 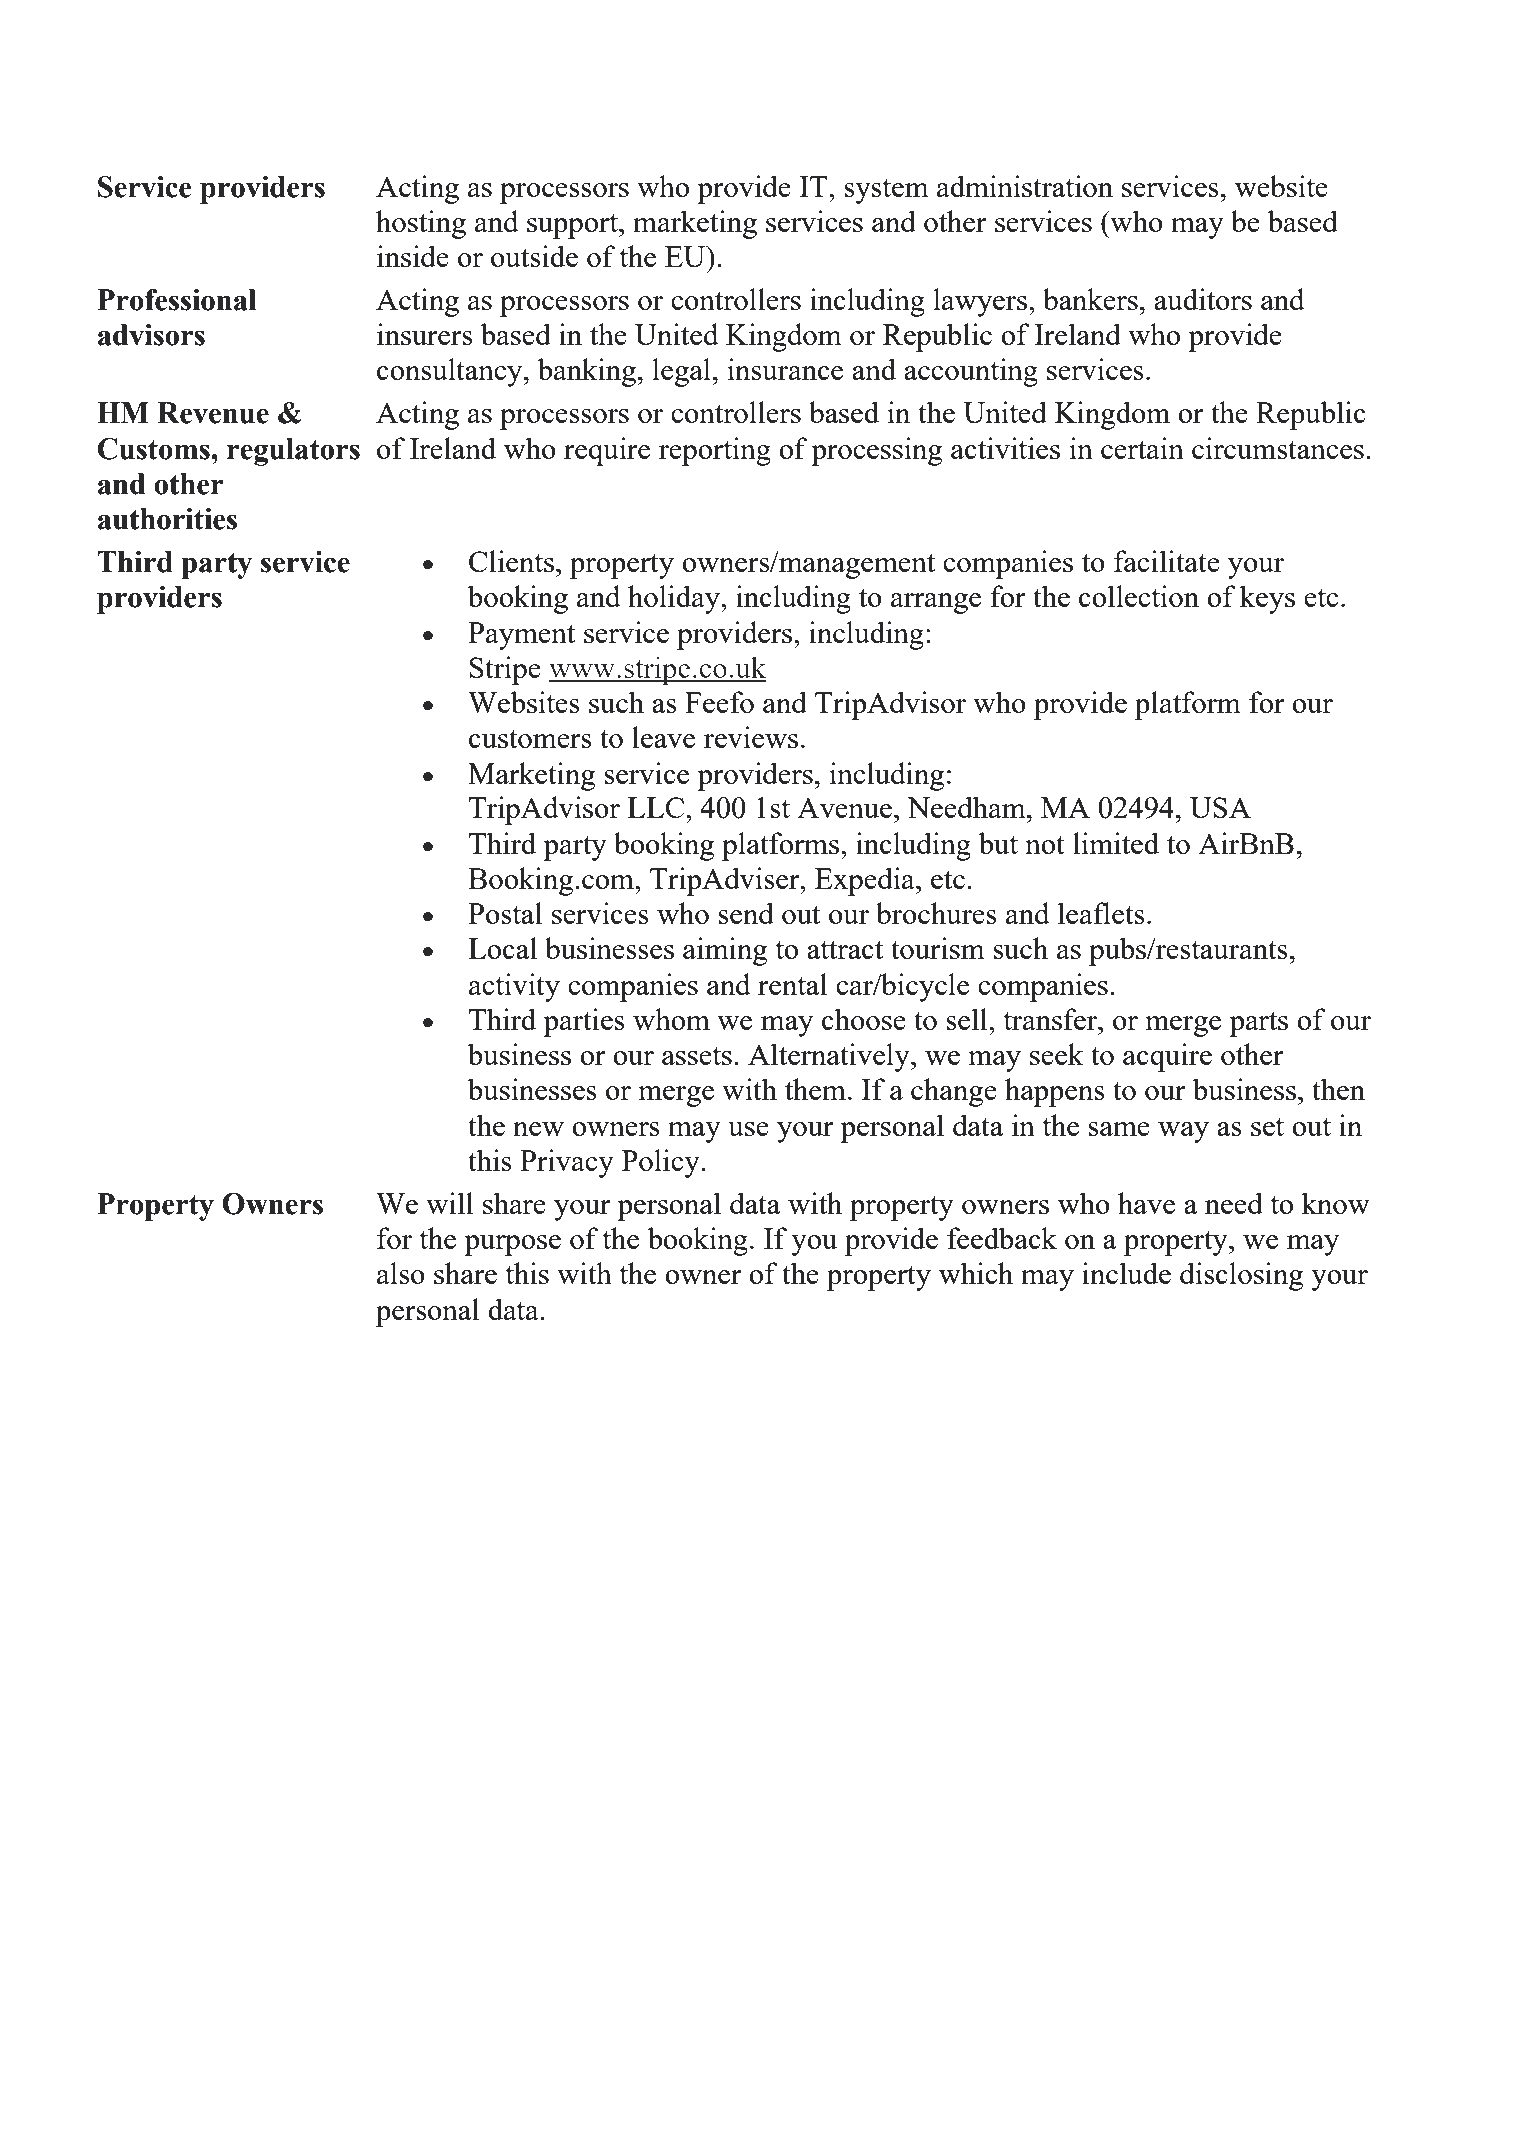 I want to click on system, so click(x=886, y=191).
